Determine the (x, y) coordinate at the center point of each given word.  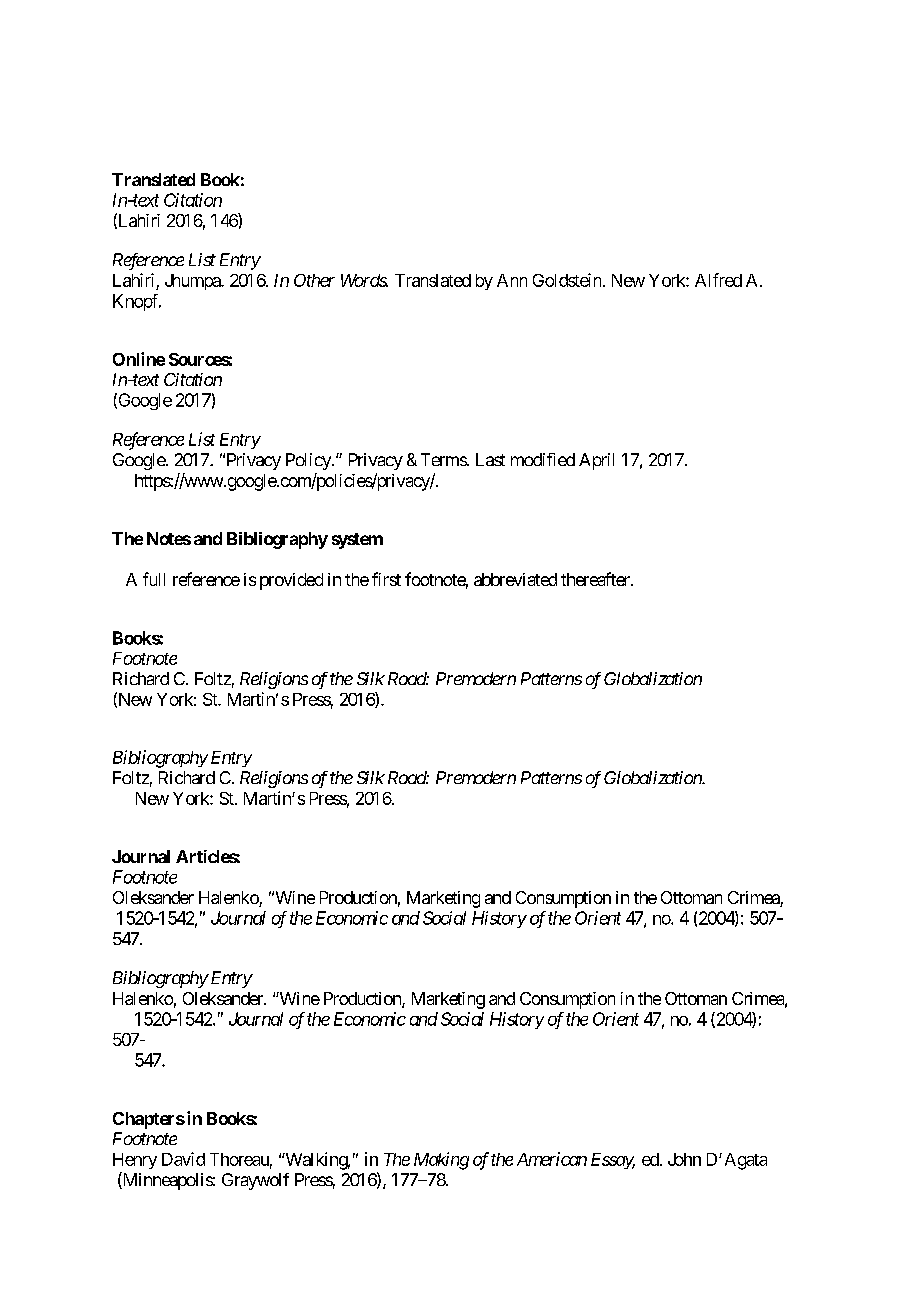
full (154, 579)
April (596, 461)
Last (490, 459)
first (386, 579)
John (684, 1159)
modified (543, 459)
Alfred (718, 280)
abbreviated (515, 579)
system (357, 541)
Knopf (137, 302)
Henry (135, 1161)
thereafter (596, 579)
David (183, 1159)
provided (291, 581)
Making (441, 1161)
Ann (512, 280)
